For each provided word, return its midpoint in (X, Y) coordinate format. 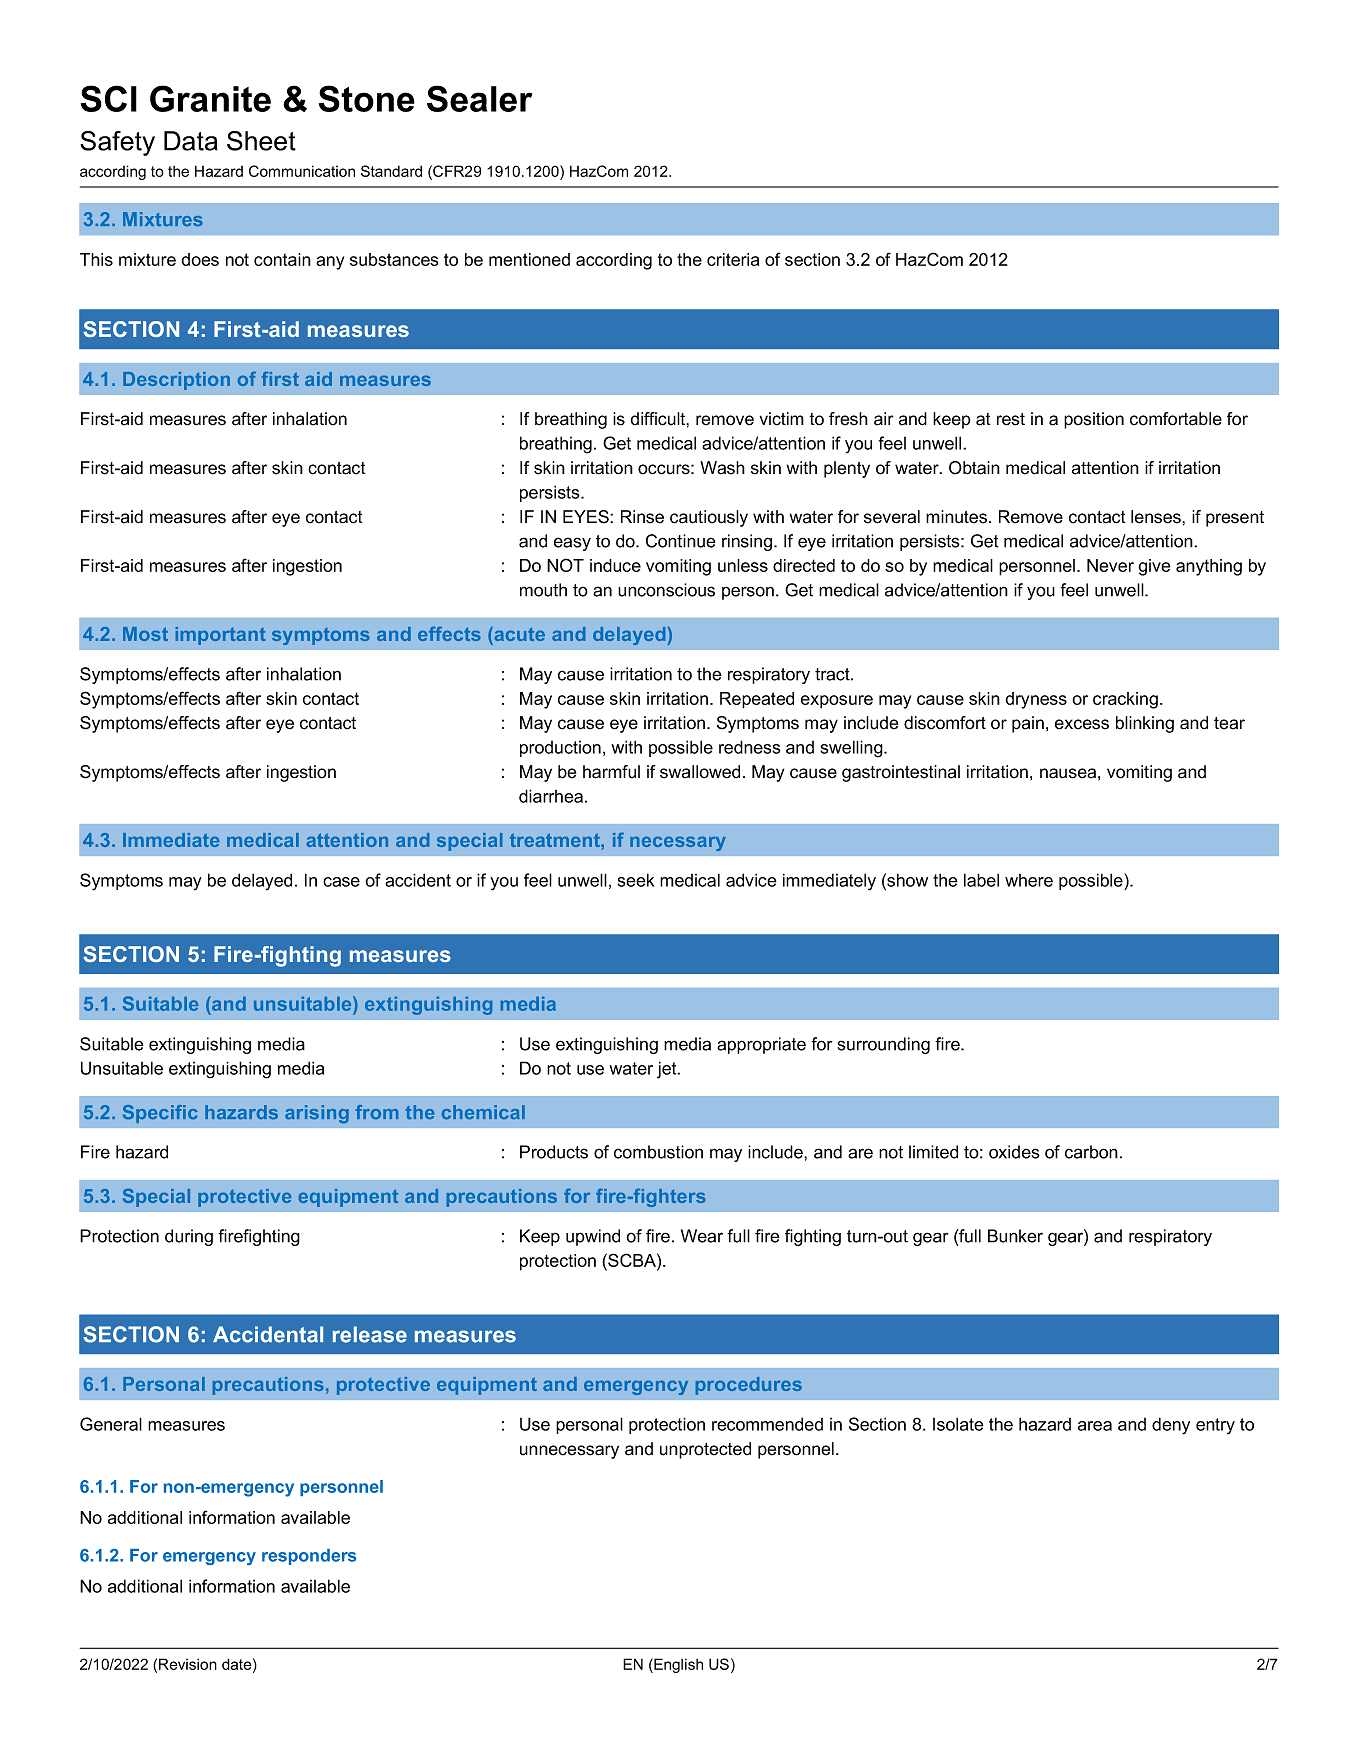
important (220, 636)
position (1094, 420)
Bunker (1015, 1236)
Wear (702, 1236)
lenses (1157, 517)
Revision (188, 1664)
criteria (733, 259)
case (341, 882)
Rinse (642, 517)
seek (635, 880)
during (189, 1237)
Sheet (261, 141)
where (1029, 880)
